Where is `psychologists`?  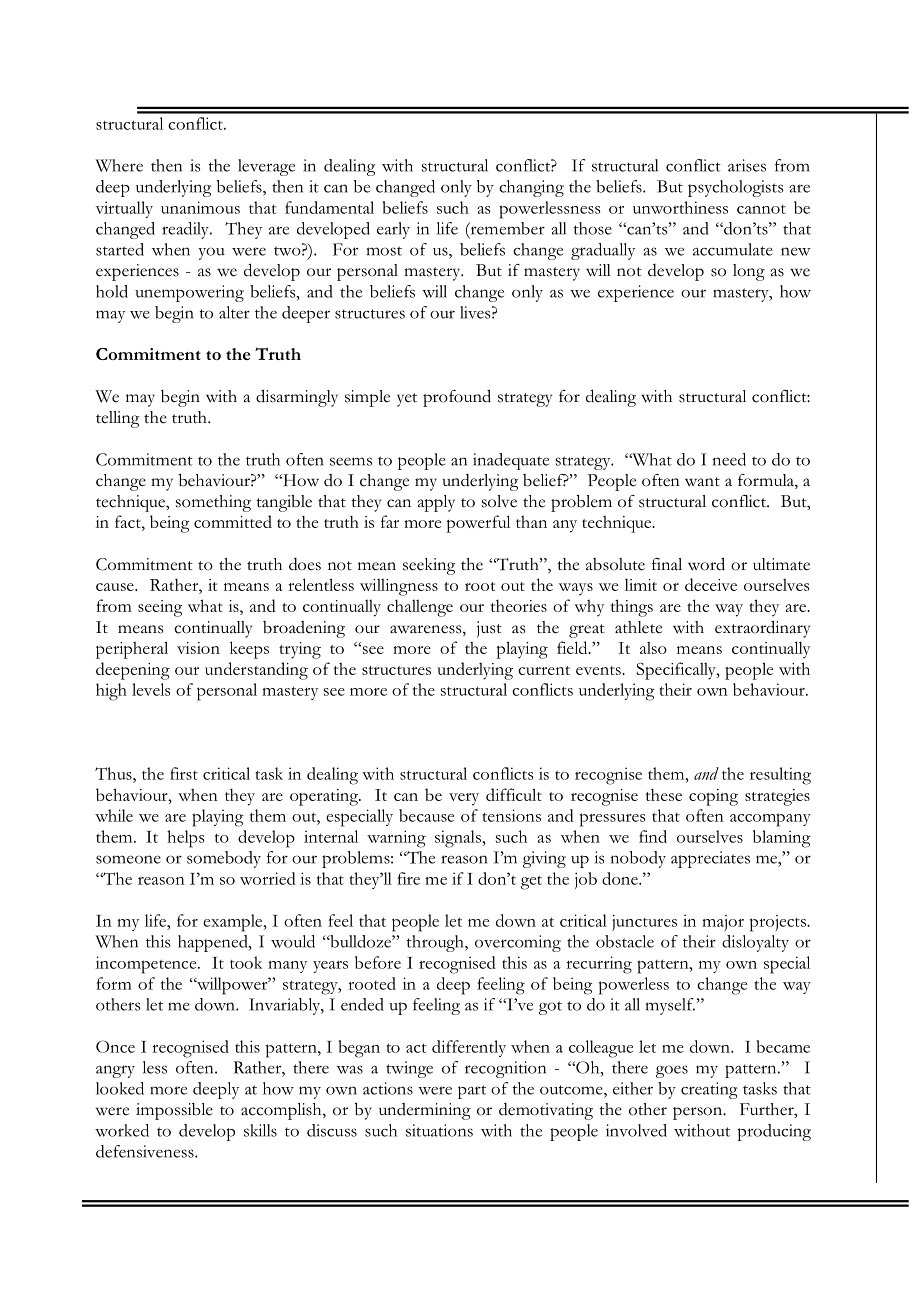 psychologists is located at coordinates (736, 188).
